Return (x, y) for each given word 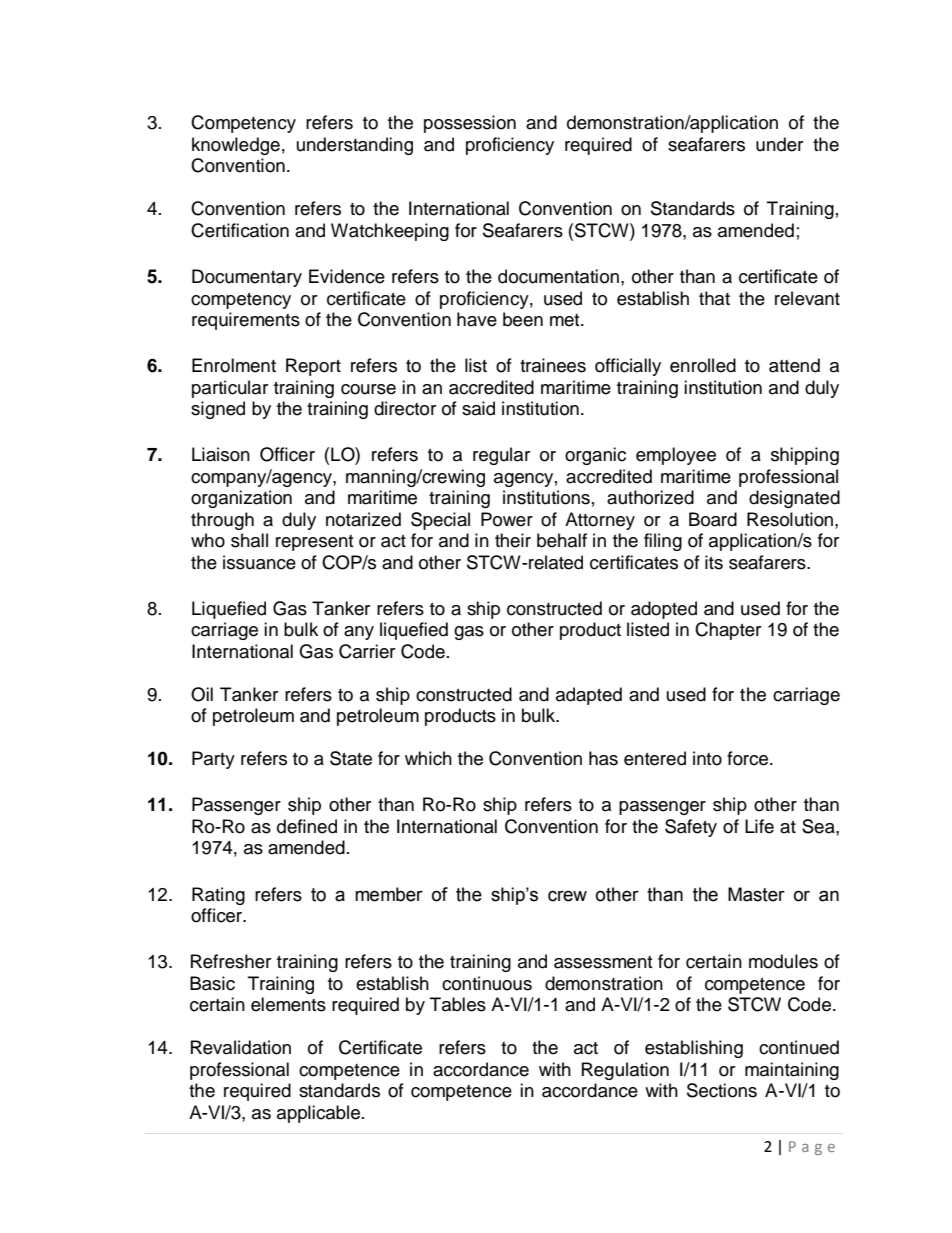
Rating (218, 896)
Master (756, 894)
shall (249, 540)
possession (470, 124)
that (714, 298)
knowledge (236, 146)
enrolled (703, 365)
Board (713, 519)
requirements (246, 321)
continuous (487, 983)
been (523, 319)
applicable (320, 1114)
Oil (202, 694)
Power (507, 519)
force (749, 758)
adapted (589, 696)
